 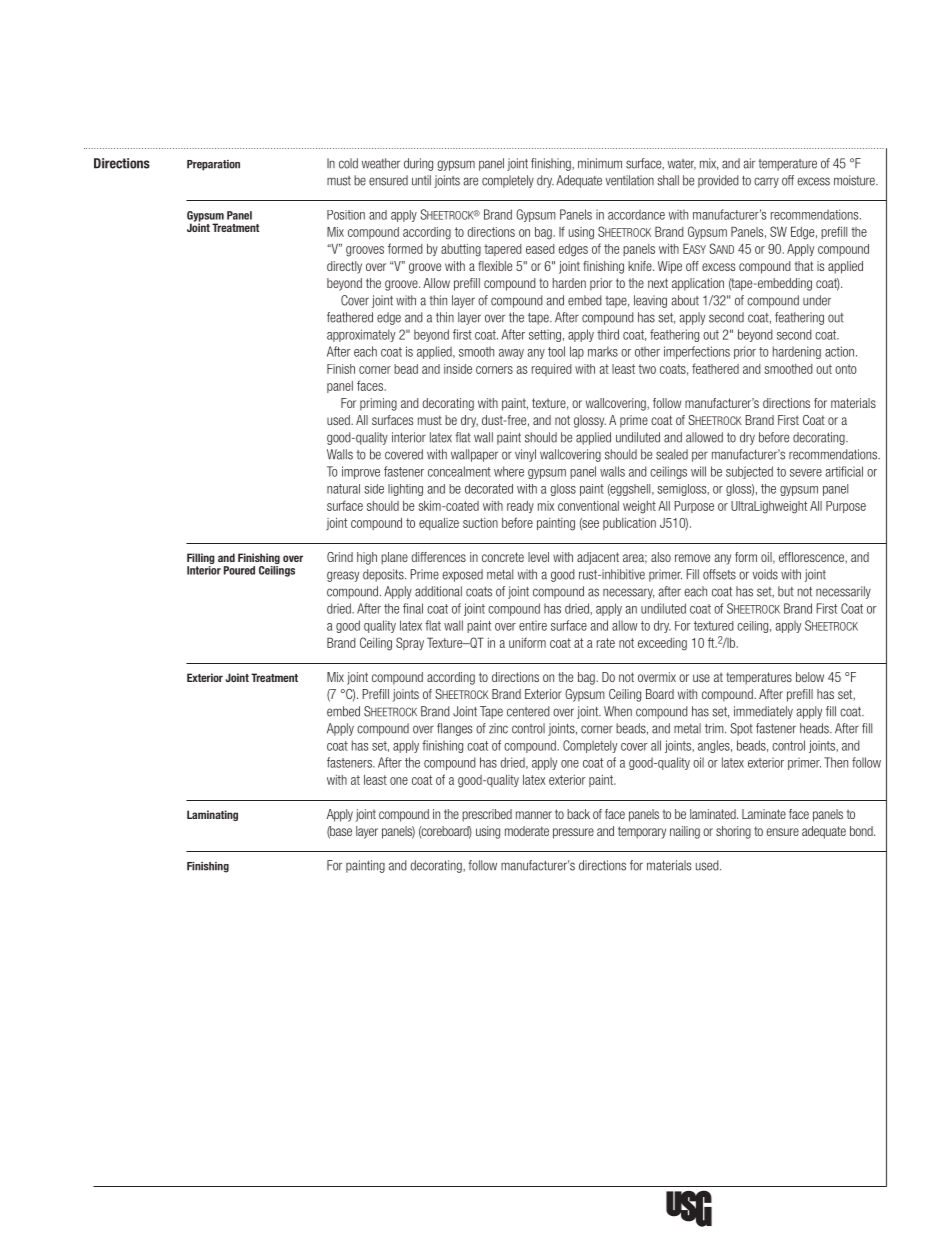 What do you see at coordinates (520, 507) in the document?
I see `ready` at bounding box center [520, 507].
